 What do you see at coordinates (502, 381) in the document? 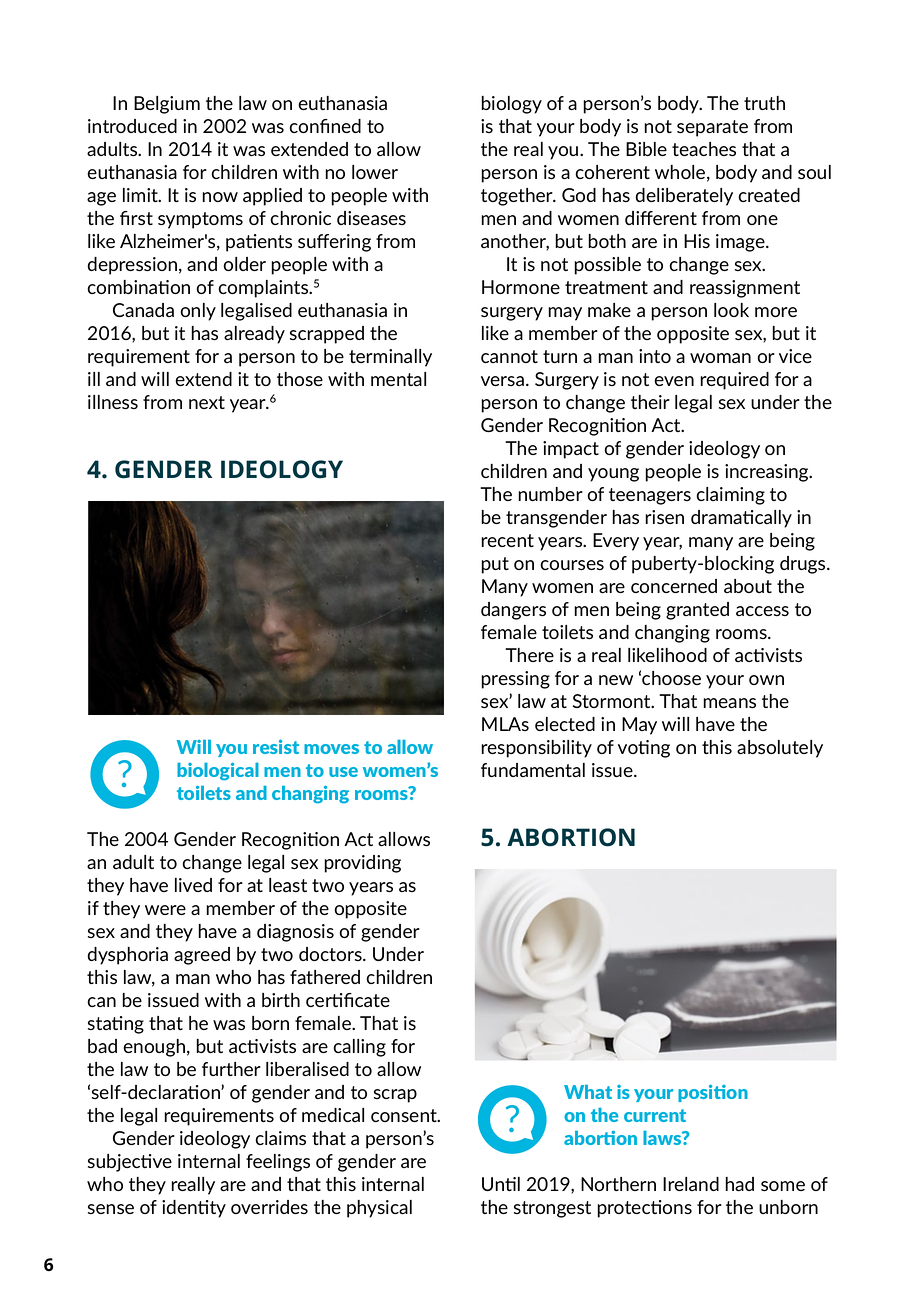
I see `versa` at bounding box center [502, 381].
